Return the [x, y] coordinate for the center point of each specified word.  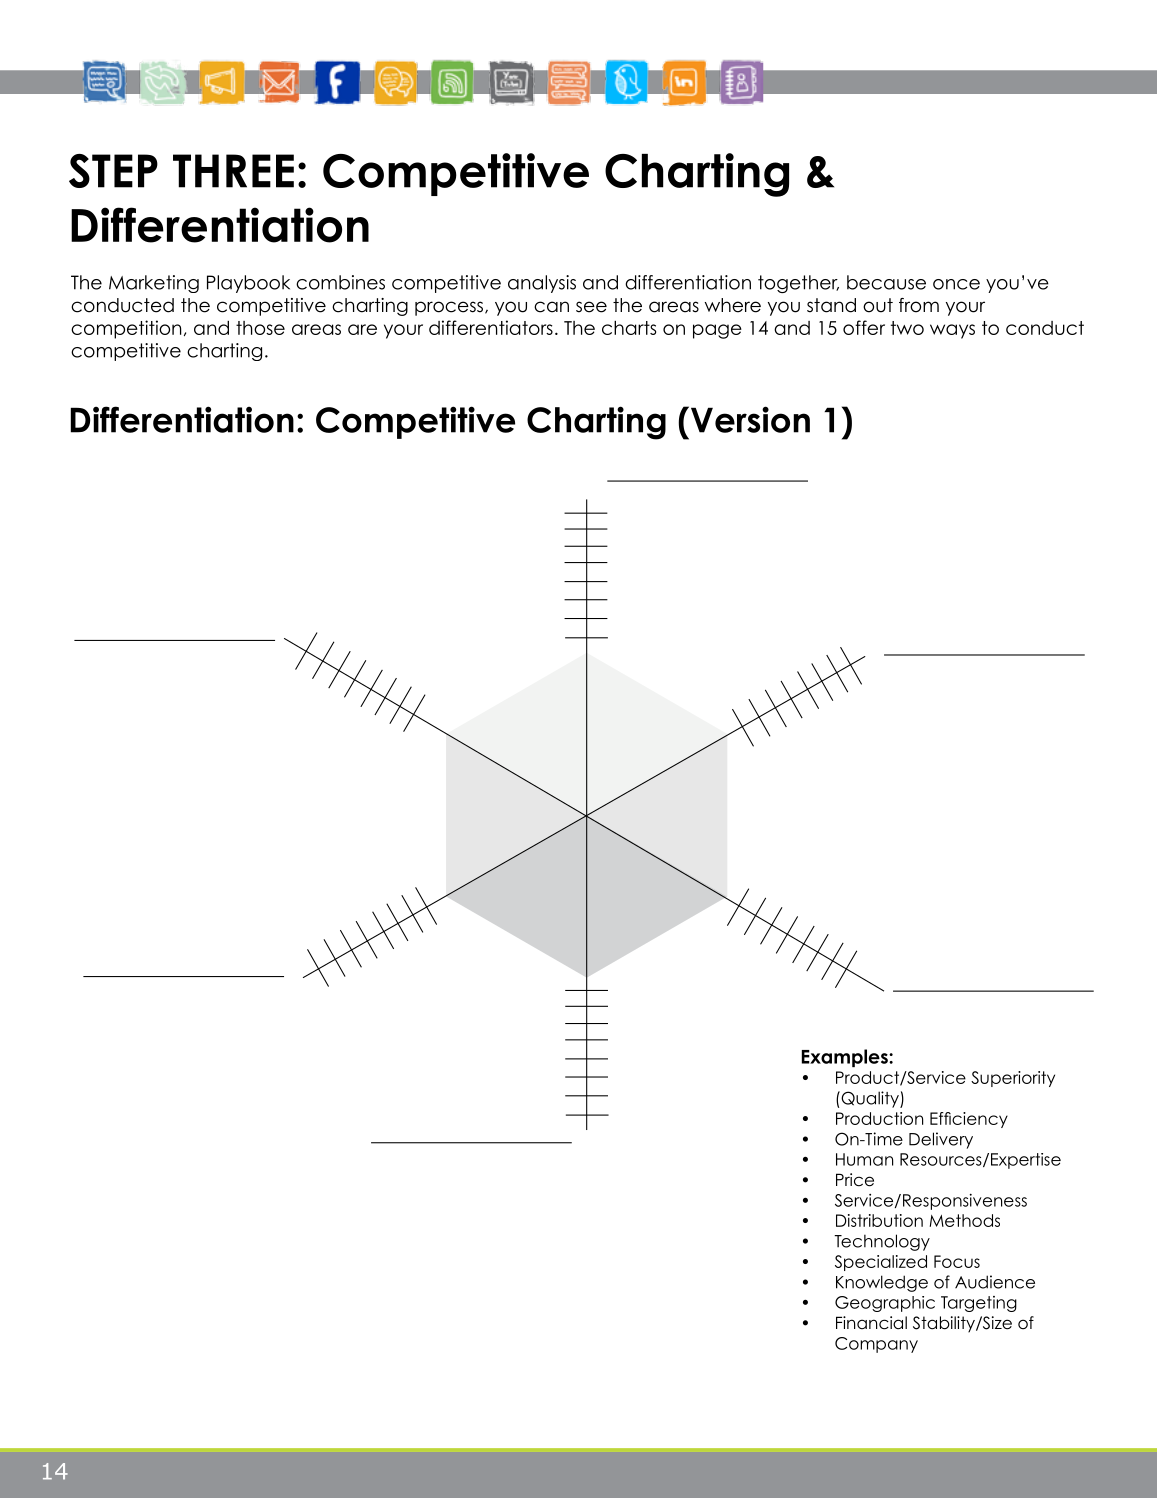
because [886, 282]
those [260, 328]
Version [750, 419]
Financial [871, 1323]
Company [876, 1345]
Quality [870, 1099]
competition [126, 329]
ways [952, 331]
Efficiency [969, 1120]
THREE [233, 171]
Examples [846, 1058]
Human [864, 1159]
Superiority [1013, 1079]
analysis [542, 284]
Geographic [885, 1304]
